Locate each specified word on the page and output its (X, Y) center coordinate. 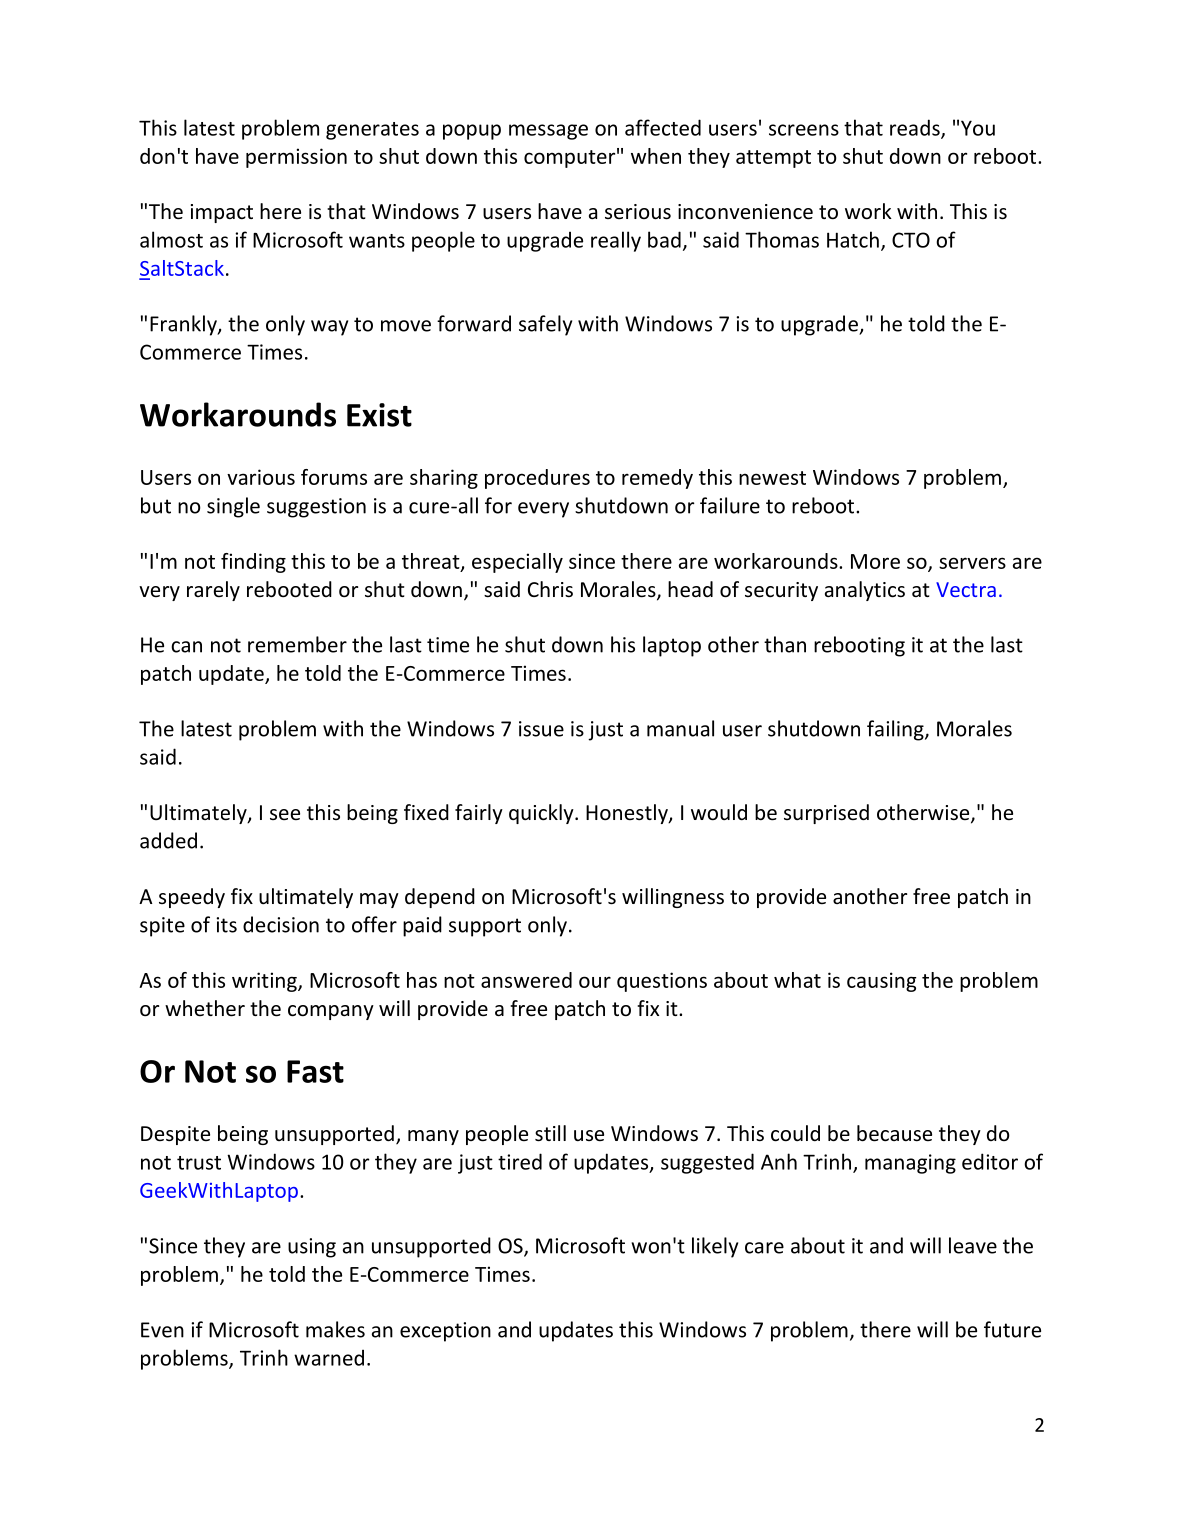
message (548, 132)
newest (772, 478)
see (285, 814)
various (261, 477)
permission (296, 158)
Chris (550, 589)
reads (916, 128)
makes (335, 1329)
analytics (865, 591)
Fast (315, 1071)
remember (297, 644)
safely (545, 325)
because (894, 1133)
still (550, 1133)
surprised (826, 814)
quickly (542, 814)
